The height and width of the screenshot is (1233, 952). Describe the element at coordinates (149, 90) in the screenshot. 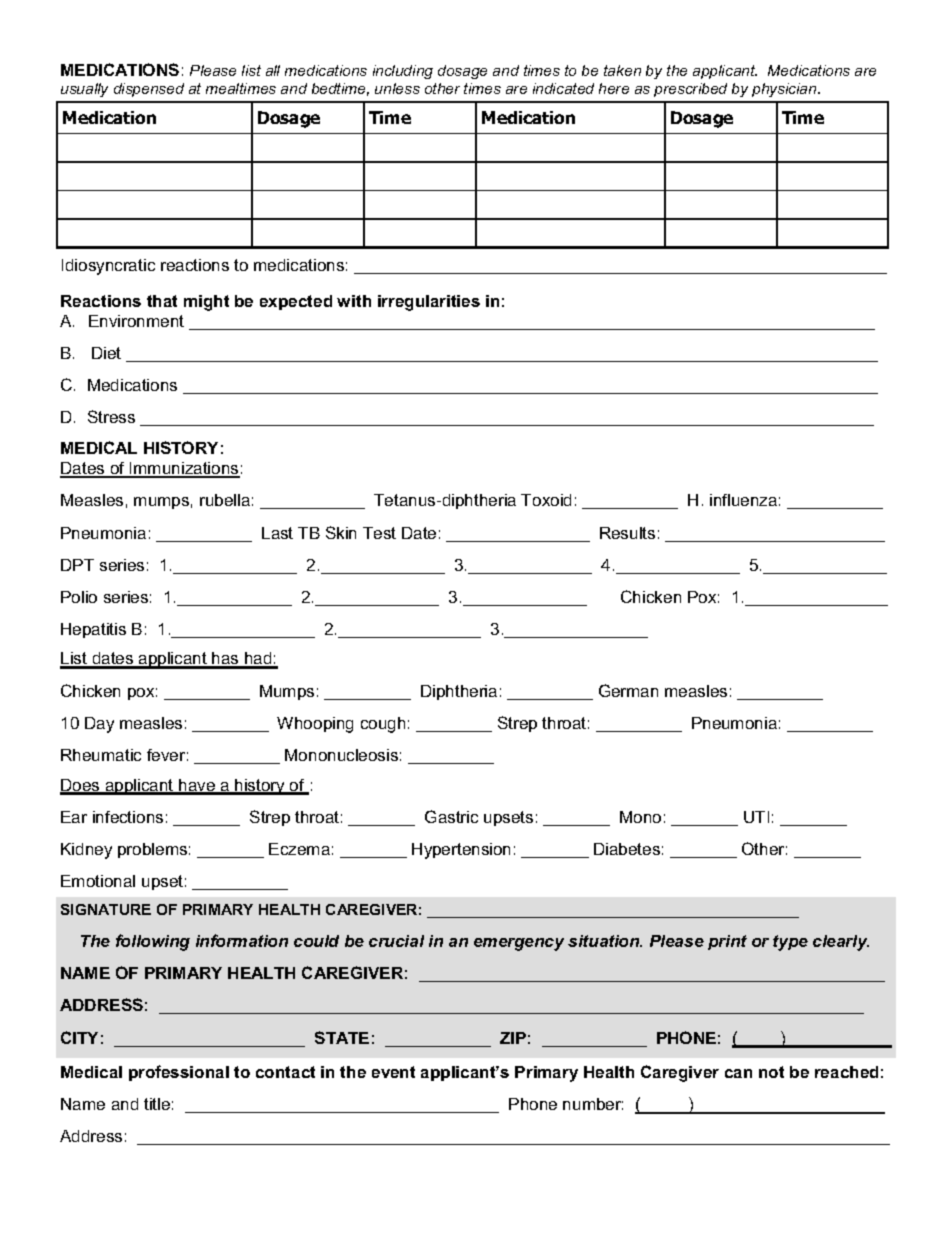

I see `dispensed` at that location.
